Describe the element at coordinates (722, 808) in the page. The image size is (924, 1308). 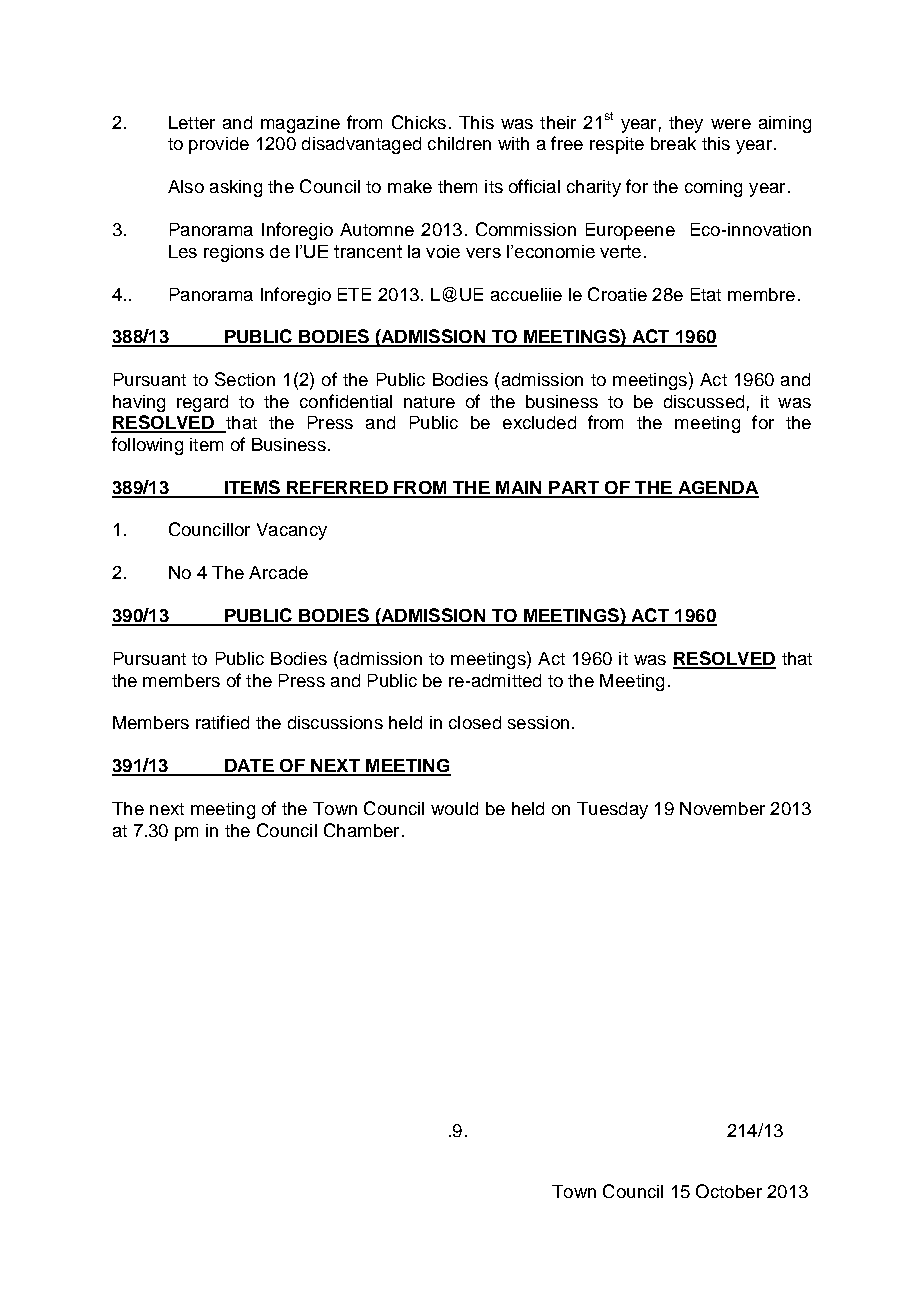
I see `November` at that location.
